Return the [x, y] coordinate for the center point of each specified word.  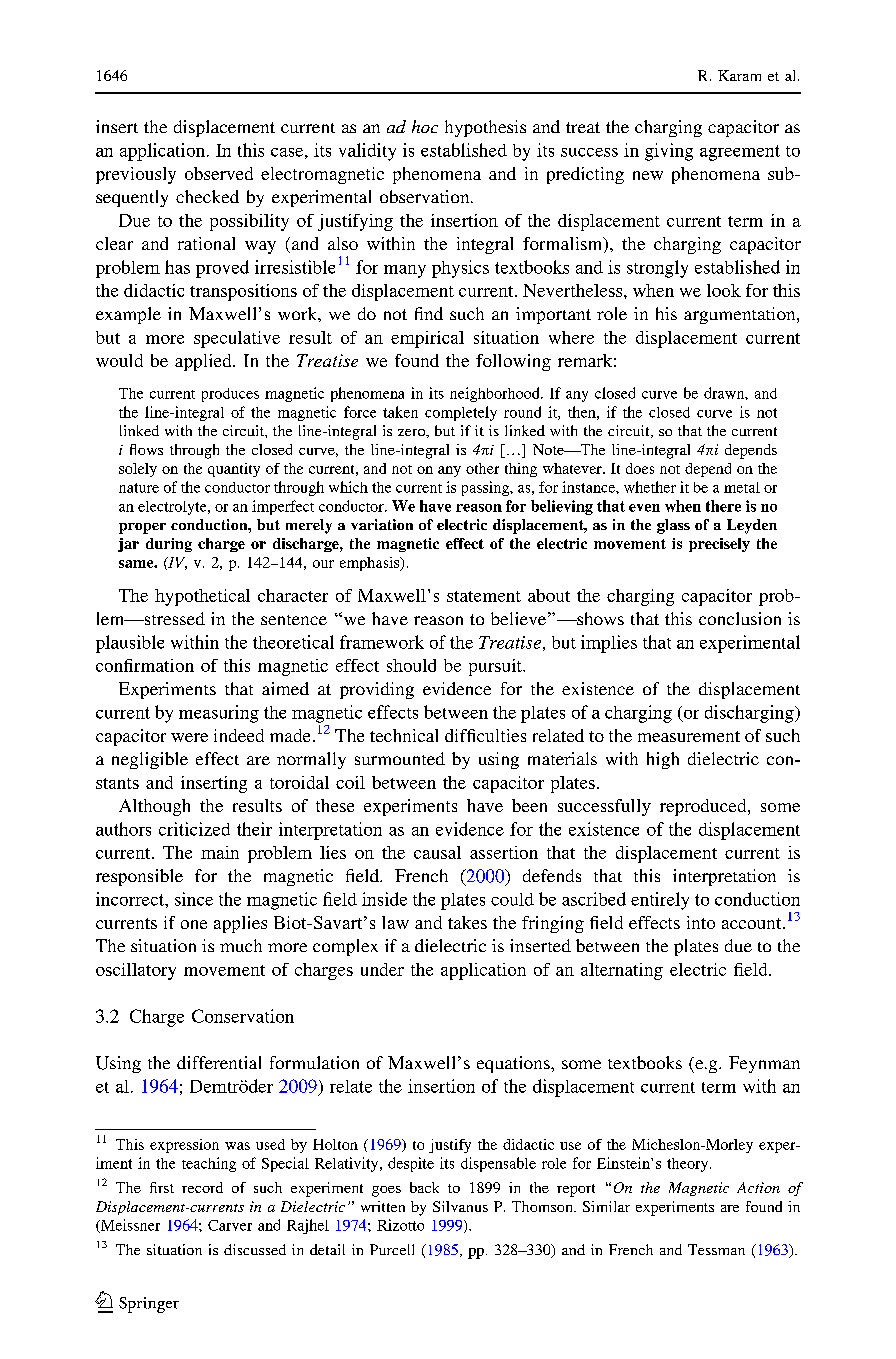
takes [467, 922]
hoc [425, 126]
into [701, 922]
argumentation [741, 315]
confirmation [145, 665]
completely [461, 413]
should [411, 665]
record [202, 1187]
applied [204, 362]
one [194, 924]
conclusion [740, 618]
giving [669, 152]
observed [219, 173]
